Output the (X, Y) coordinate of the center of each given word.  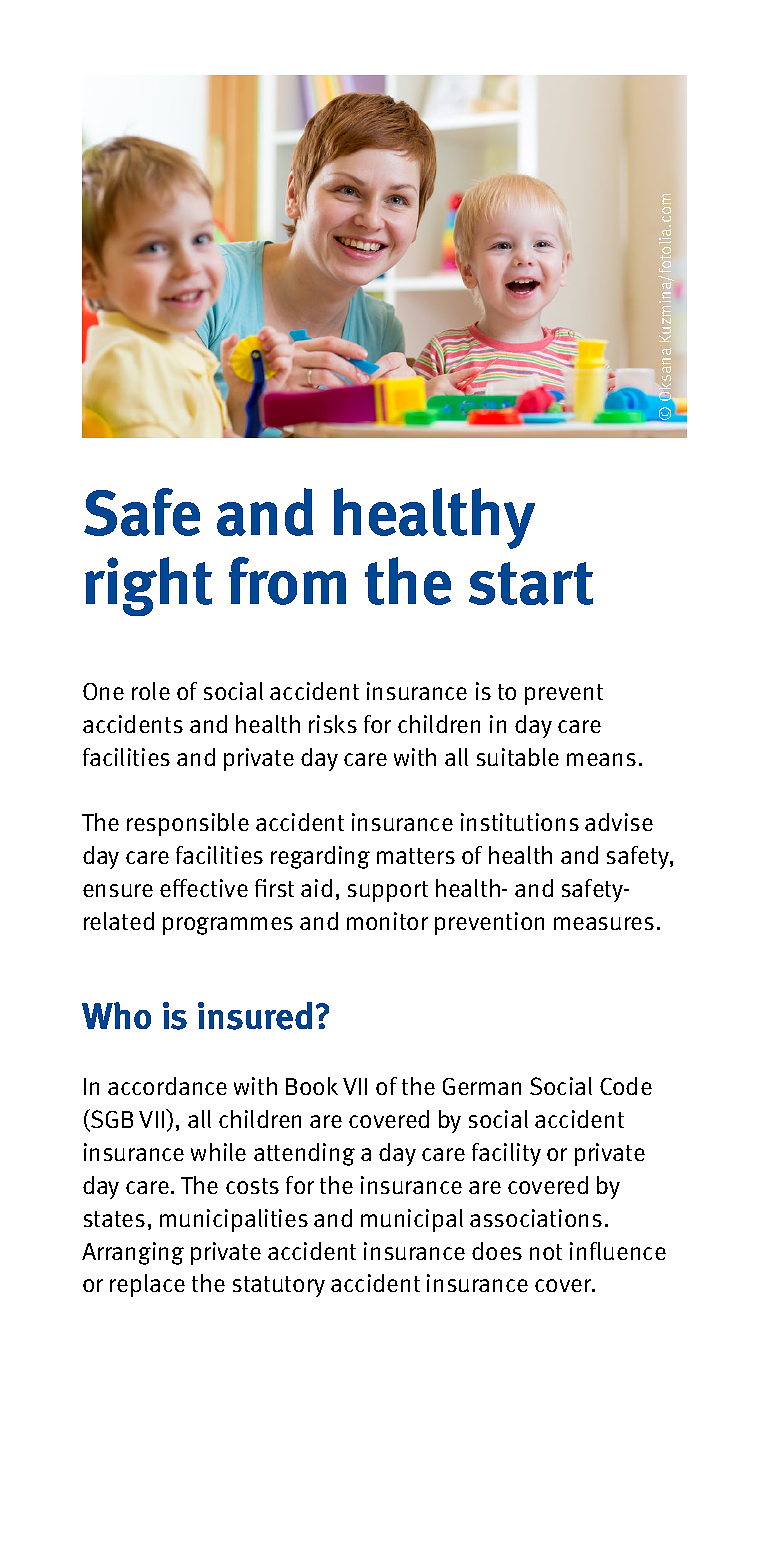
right (148, 586)
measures (604, 923)
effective (204, 888)
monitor (387, 921)
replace (147, 1285)
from (287, 581)
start (531, 583)
